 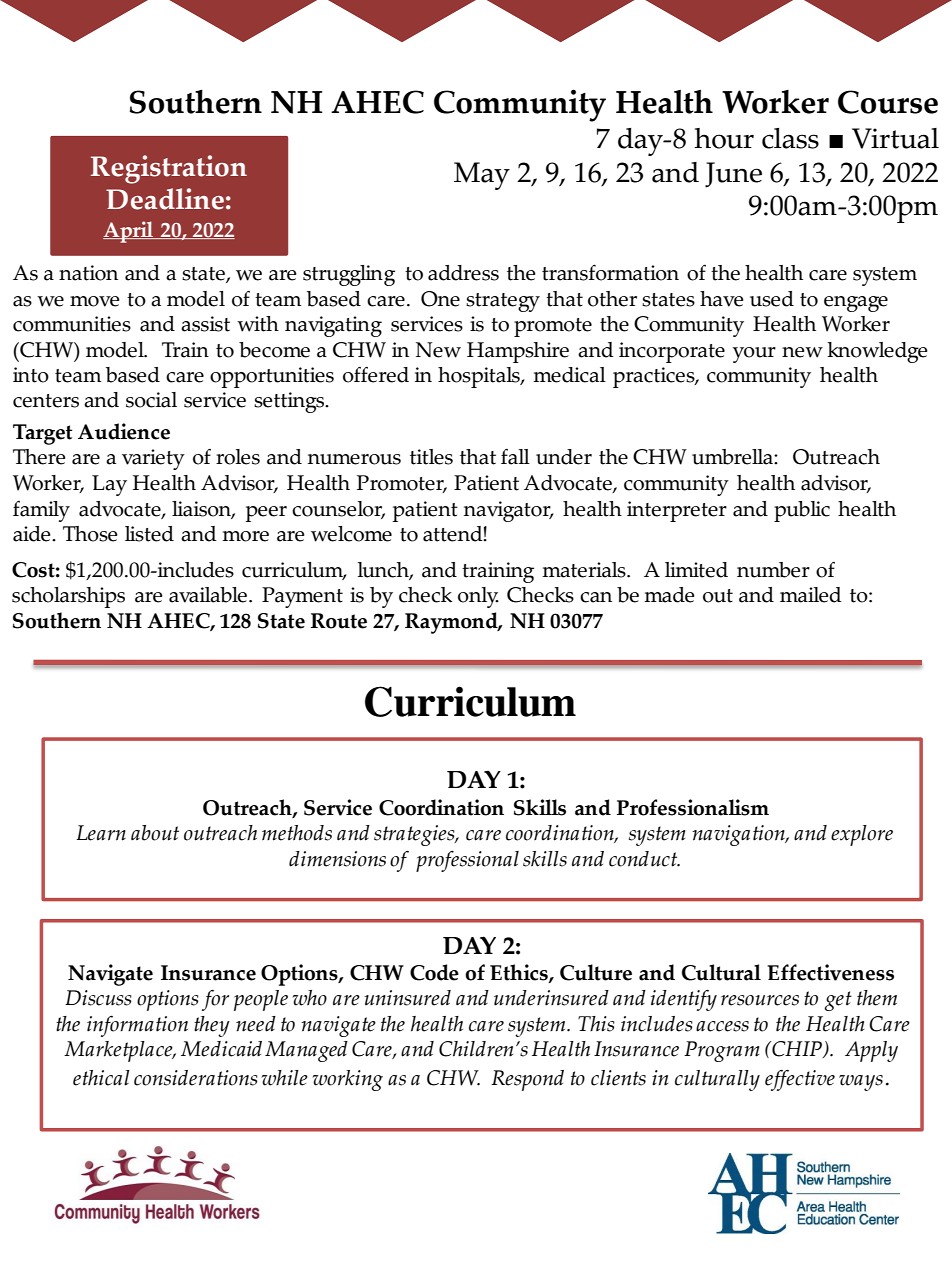 I want to click on explore, so click(x=862, y=835).
